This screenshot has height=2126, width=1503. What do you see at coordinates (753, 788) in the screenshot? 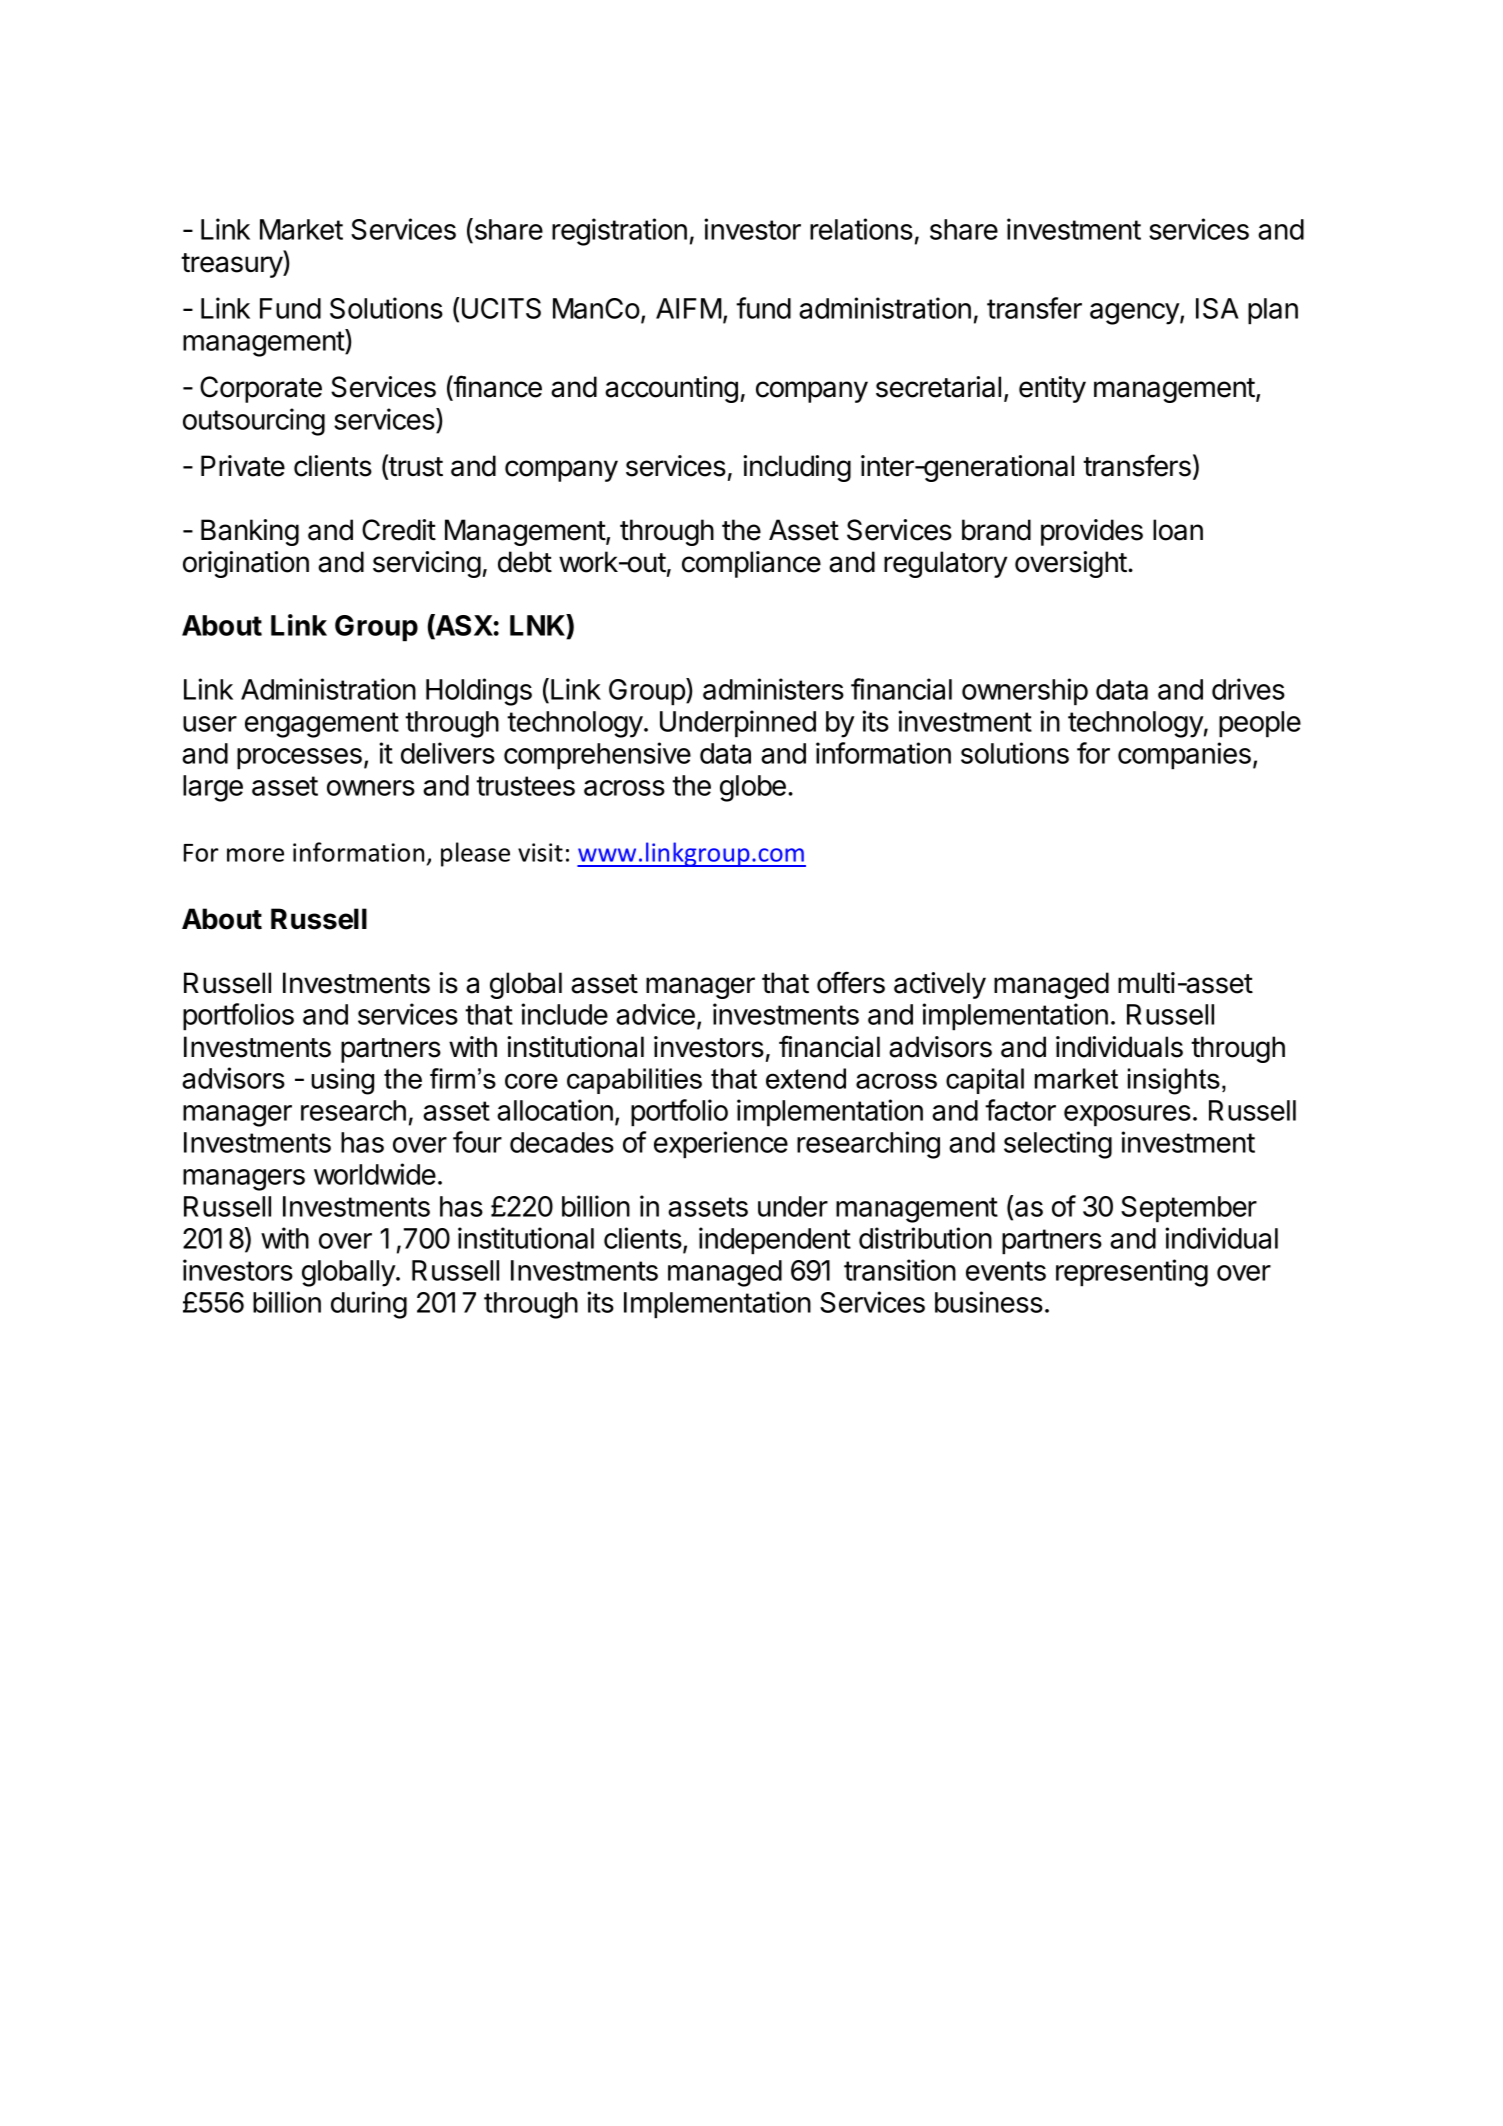
I see `globe` at bounding box center [753, 788].
